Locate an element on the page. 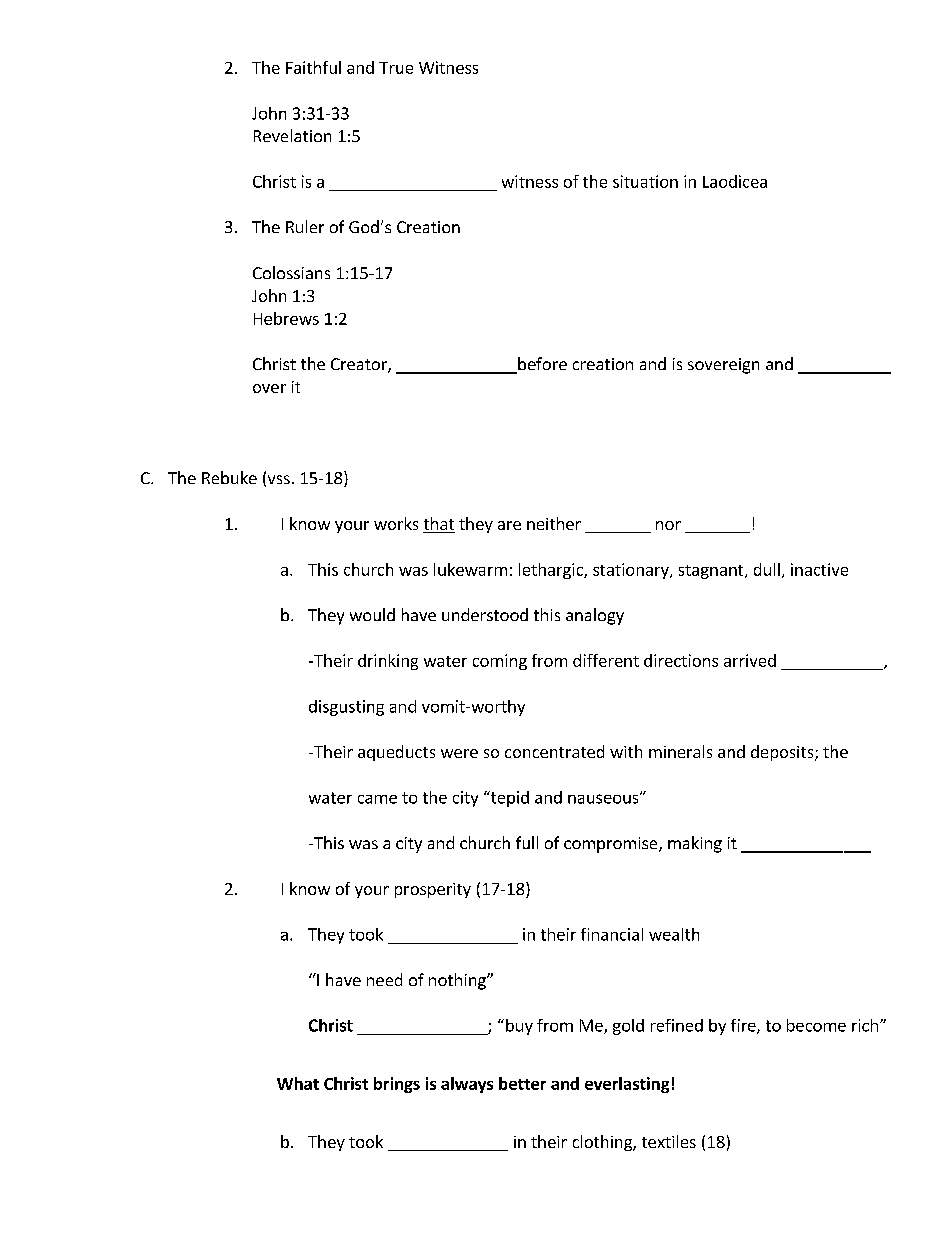 Image resolution: width=952 pixels, height=1233 pixels. deposits is located at coordinates (783, 753).
